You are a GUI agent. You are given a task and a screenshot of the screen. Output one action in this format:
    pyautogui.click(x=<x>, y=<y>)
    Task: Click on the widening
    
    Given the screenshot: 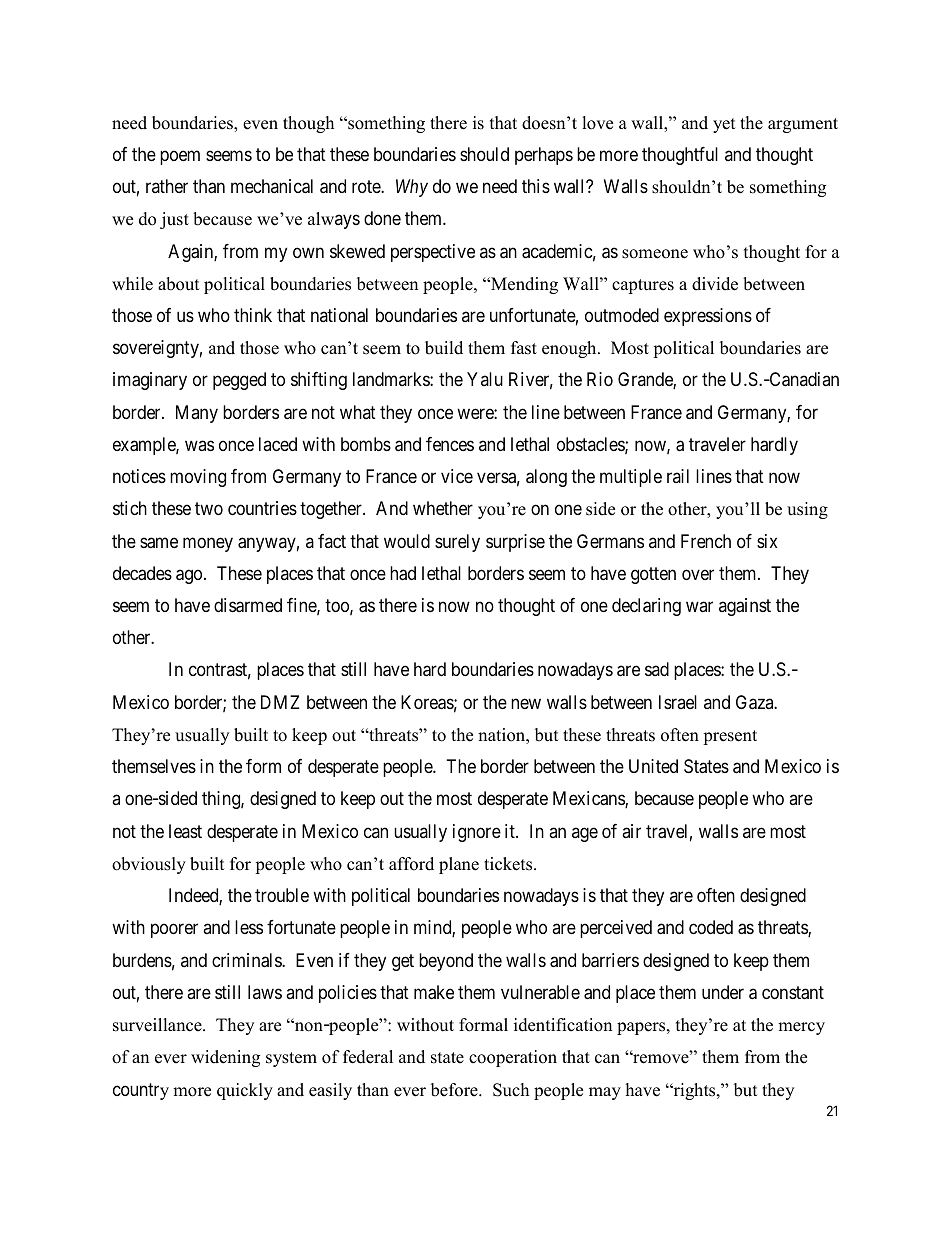 What is the action you would take?
    pyautogui.click(x=225, y=1058)
